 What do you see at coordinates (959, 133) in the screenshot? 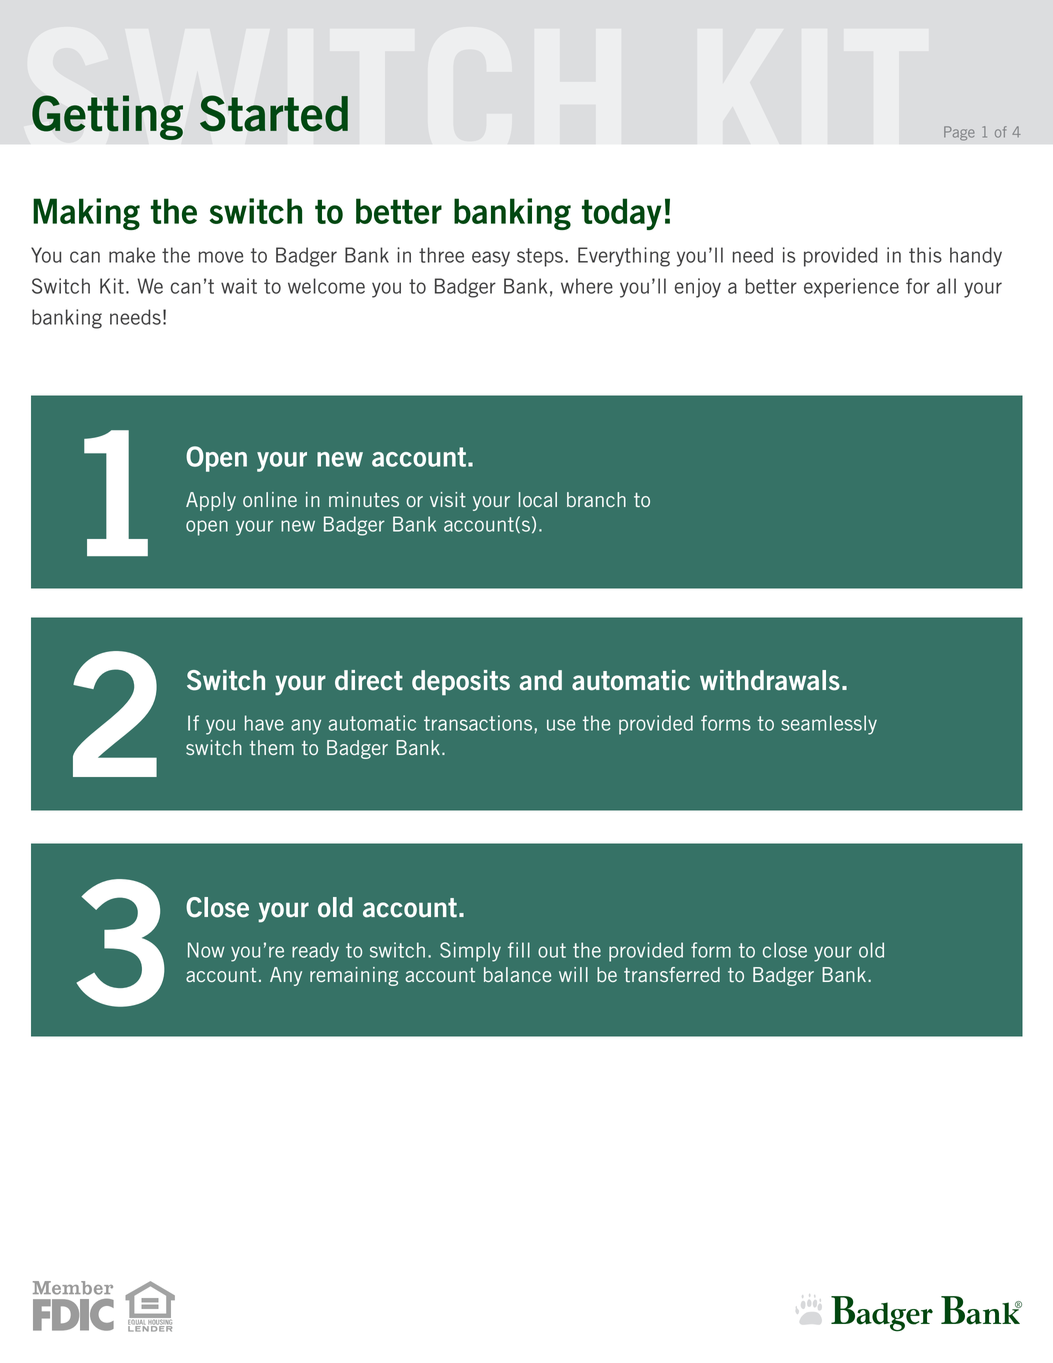
I see `Page` at bounding box center [959, 133].
